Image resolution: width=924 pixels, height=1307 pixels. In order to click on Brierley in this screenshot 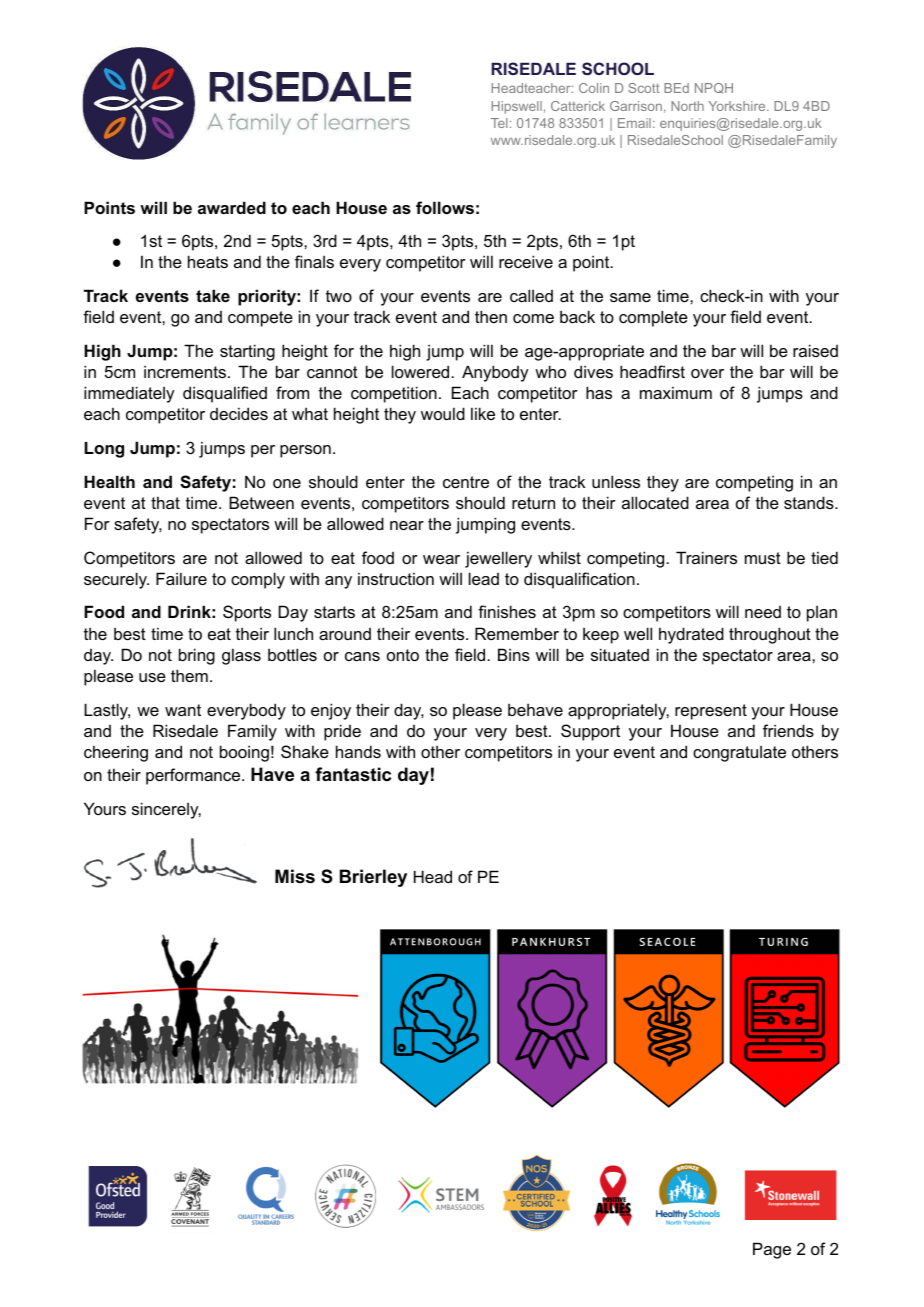, I will do `click(373, 878)`.
